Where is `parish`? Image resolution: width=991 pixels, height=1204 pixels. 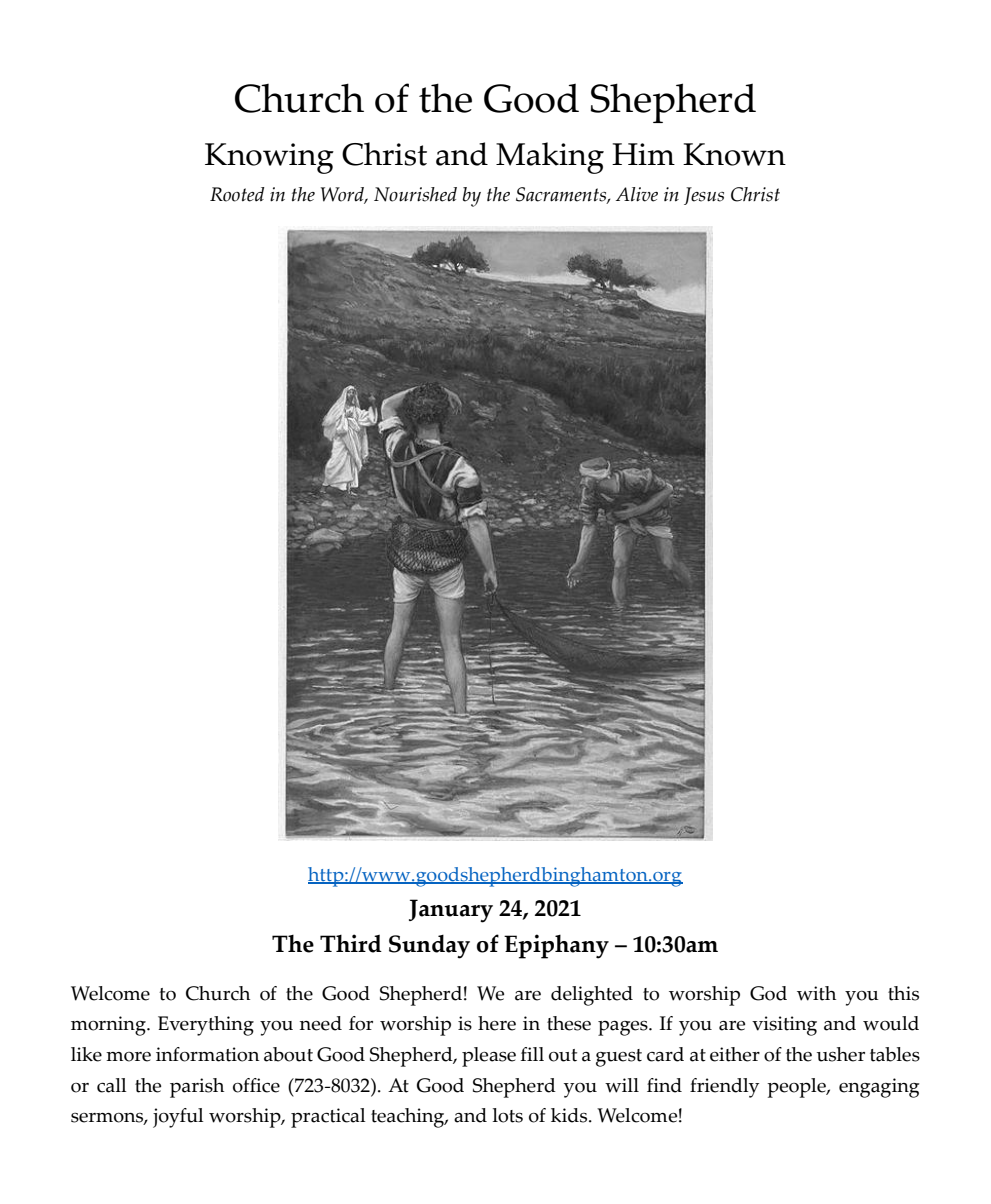
parish is located at coordinates (197, 1088).
